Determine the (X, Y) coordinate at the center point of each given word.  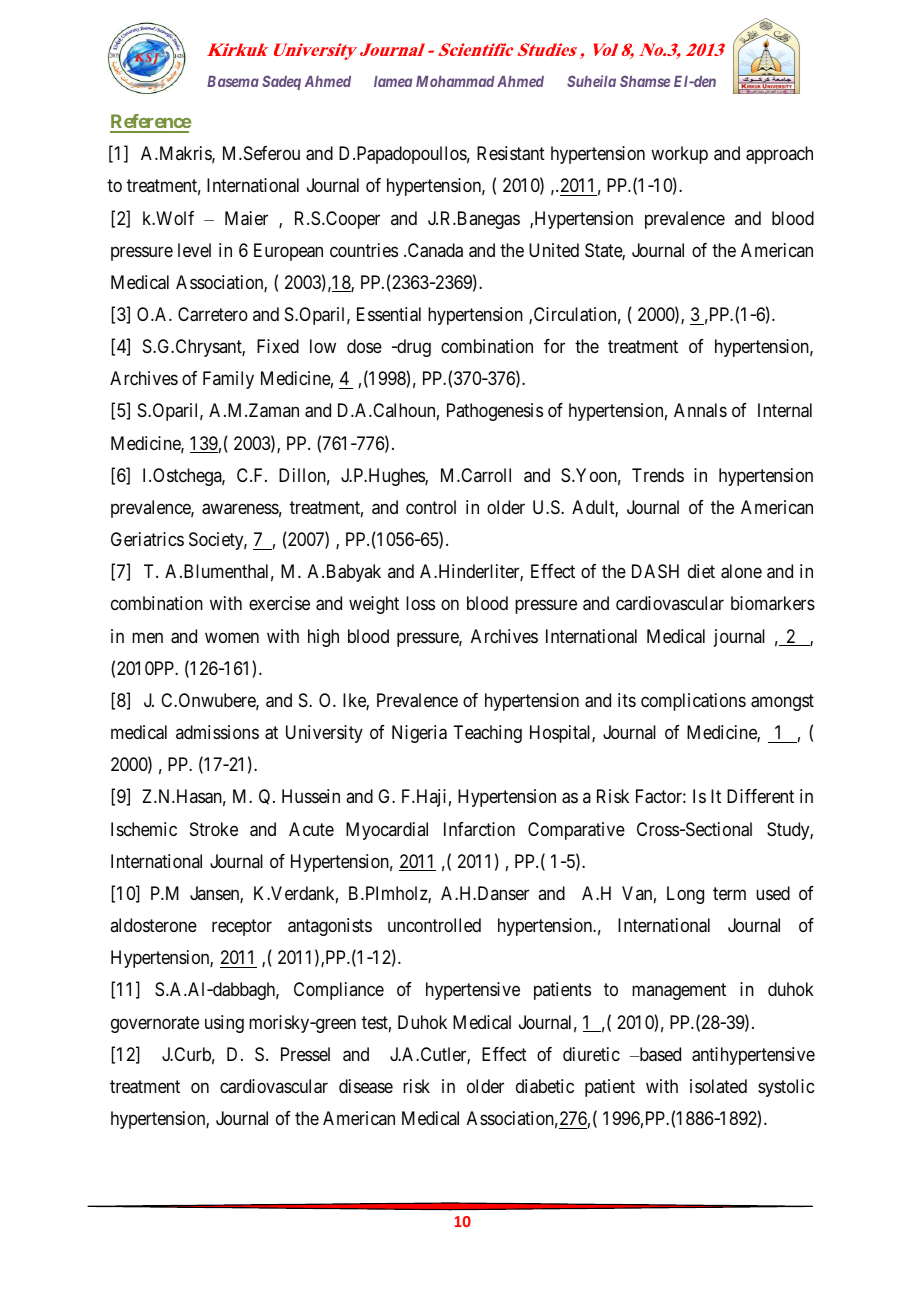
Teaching (487, 734)
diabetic (545, 1086)
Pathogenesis (495, 412)
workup (679, 155)
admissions (217, 732)
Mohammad (455, 81)
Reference (151, 123)
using (224, 1024)
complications (693, 702)
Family (228, 380)
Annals (700, 410)
